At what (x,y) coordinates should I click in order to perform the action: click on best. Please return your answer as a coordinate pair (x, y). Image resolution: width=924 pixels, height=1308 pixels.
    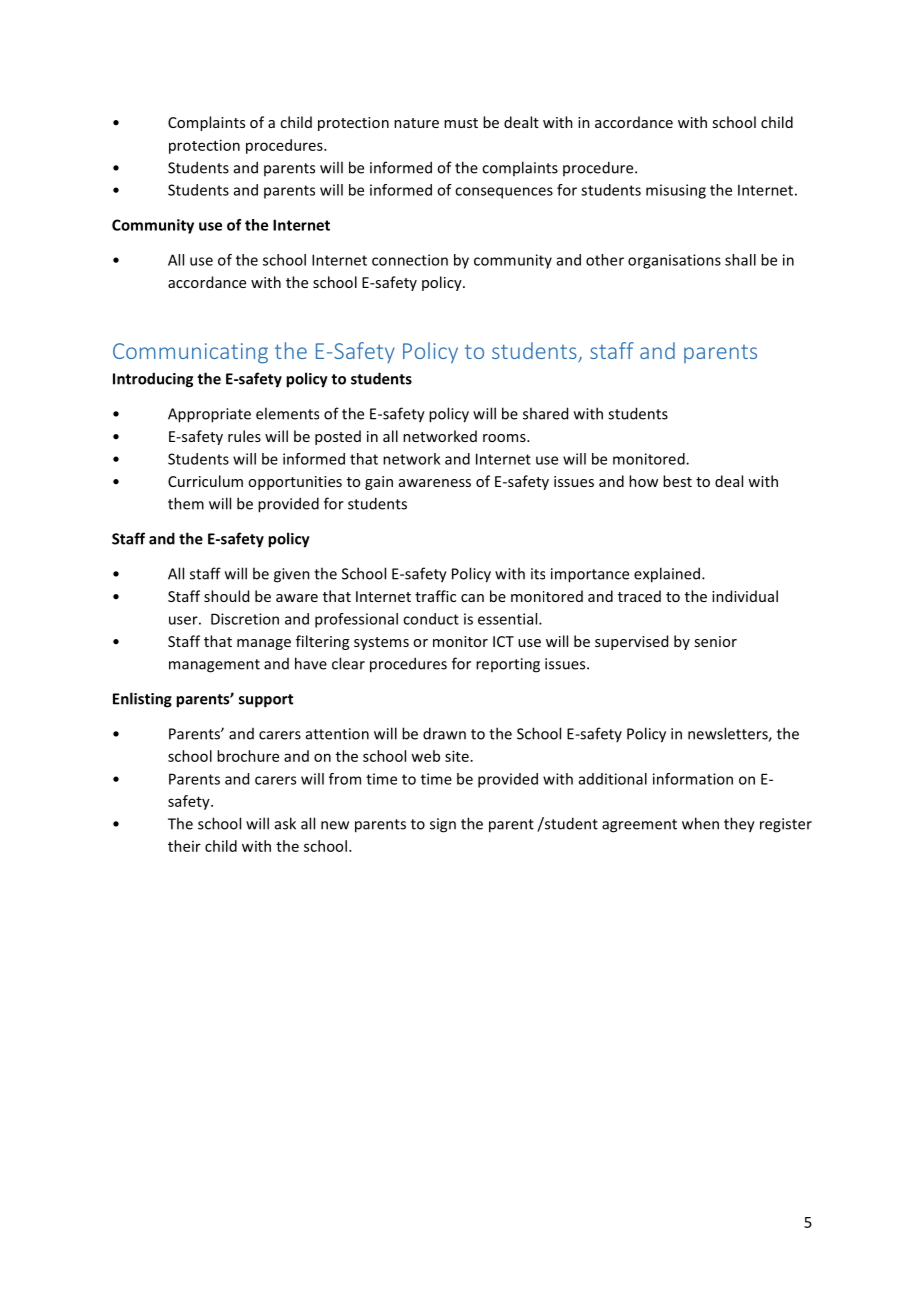
    Looking at the image, I should click on (677, 481).
